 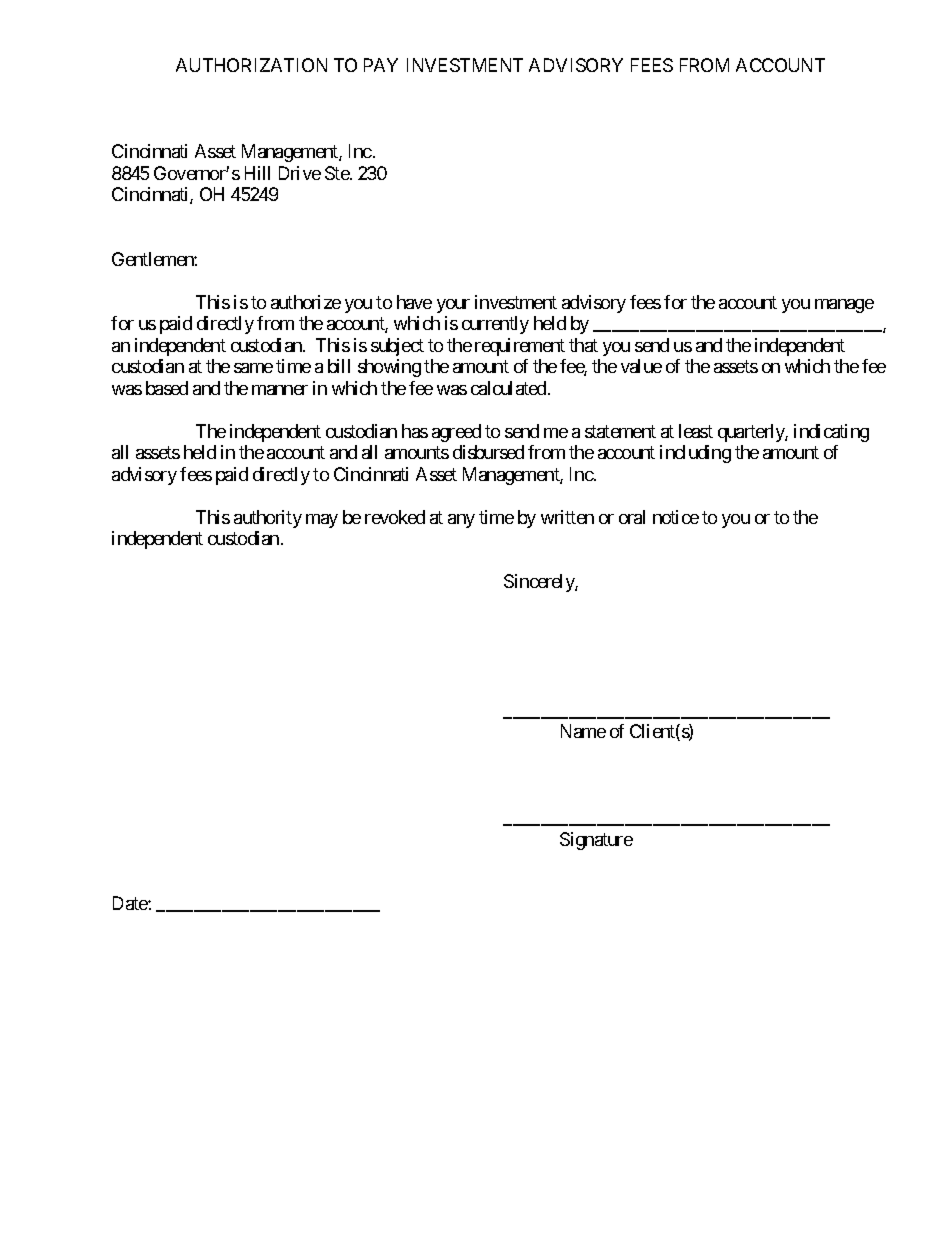 What do you see at coordinates (596, 841) in the document?
I see `Signature` at bounding box center [596, 841].
